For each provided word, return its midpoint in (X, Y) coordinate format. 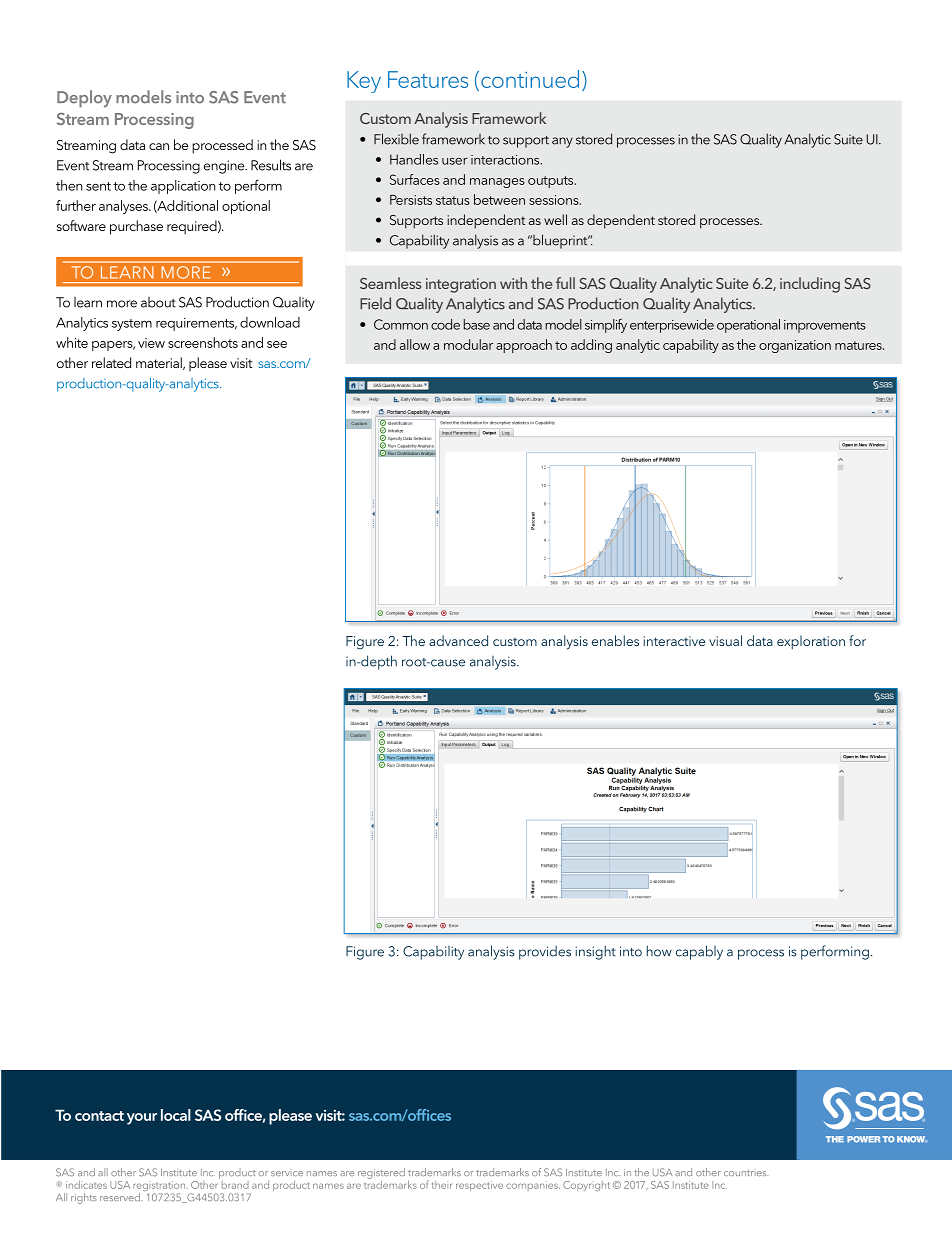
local (176, 1115)
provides (545, 953)
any (562, 142)
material (160, 363)
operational (748, 326)
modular (468, 344)
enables (615, 640)
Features (428, 79)
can (159, 146)
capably (699, 952)
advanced (458, 640)
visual (725, 640)
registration (160, 1187)
